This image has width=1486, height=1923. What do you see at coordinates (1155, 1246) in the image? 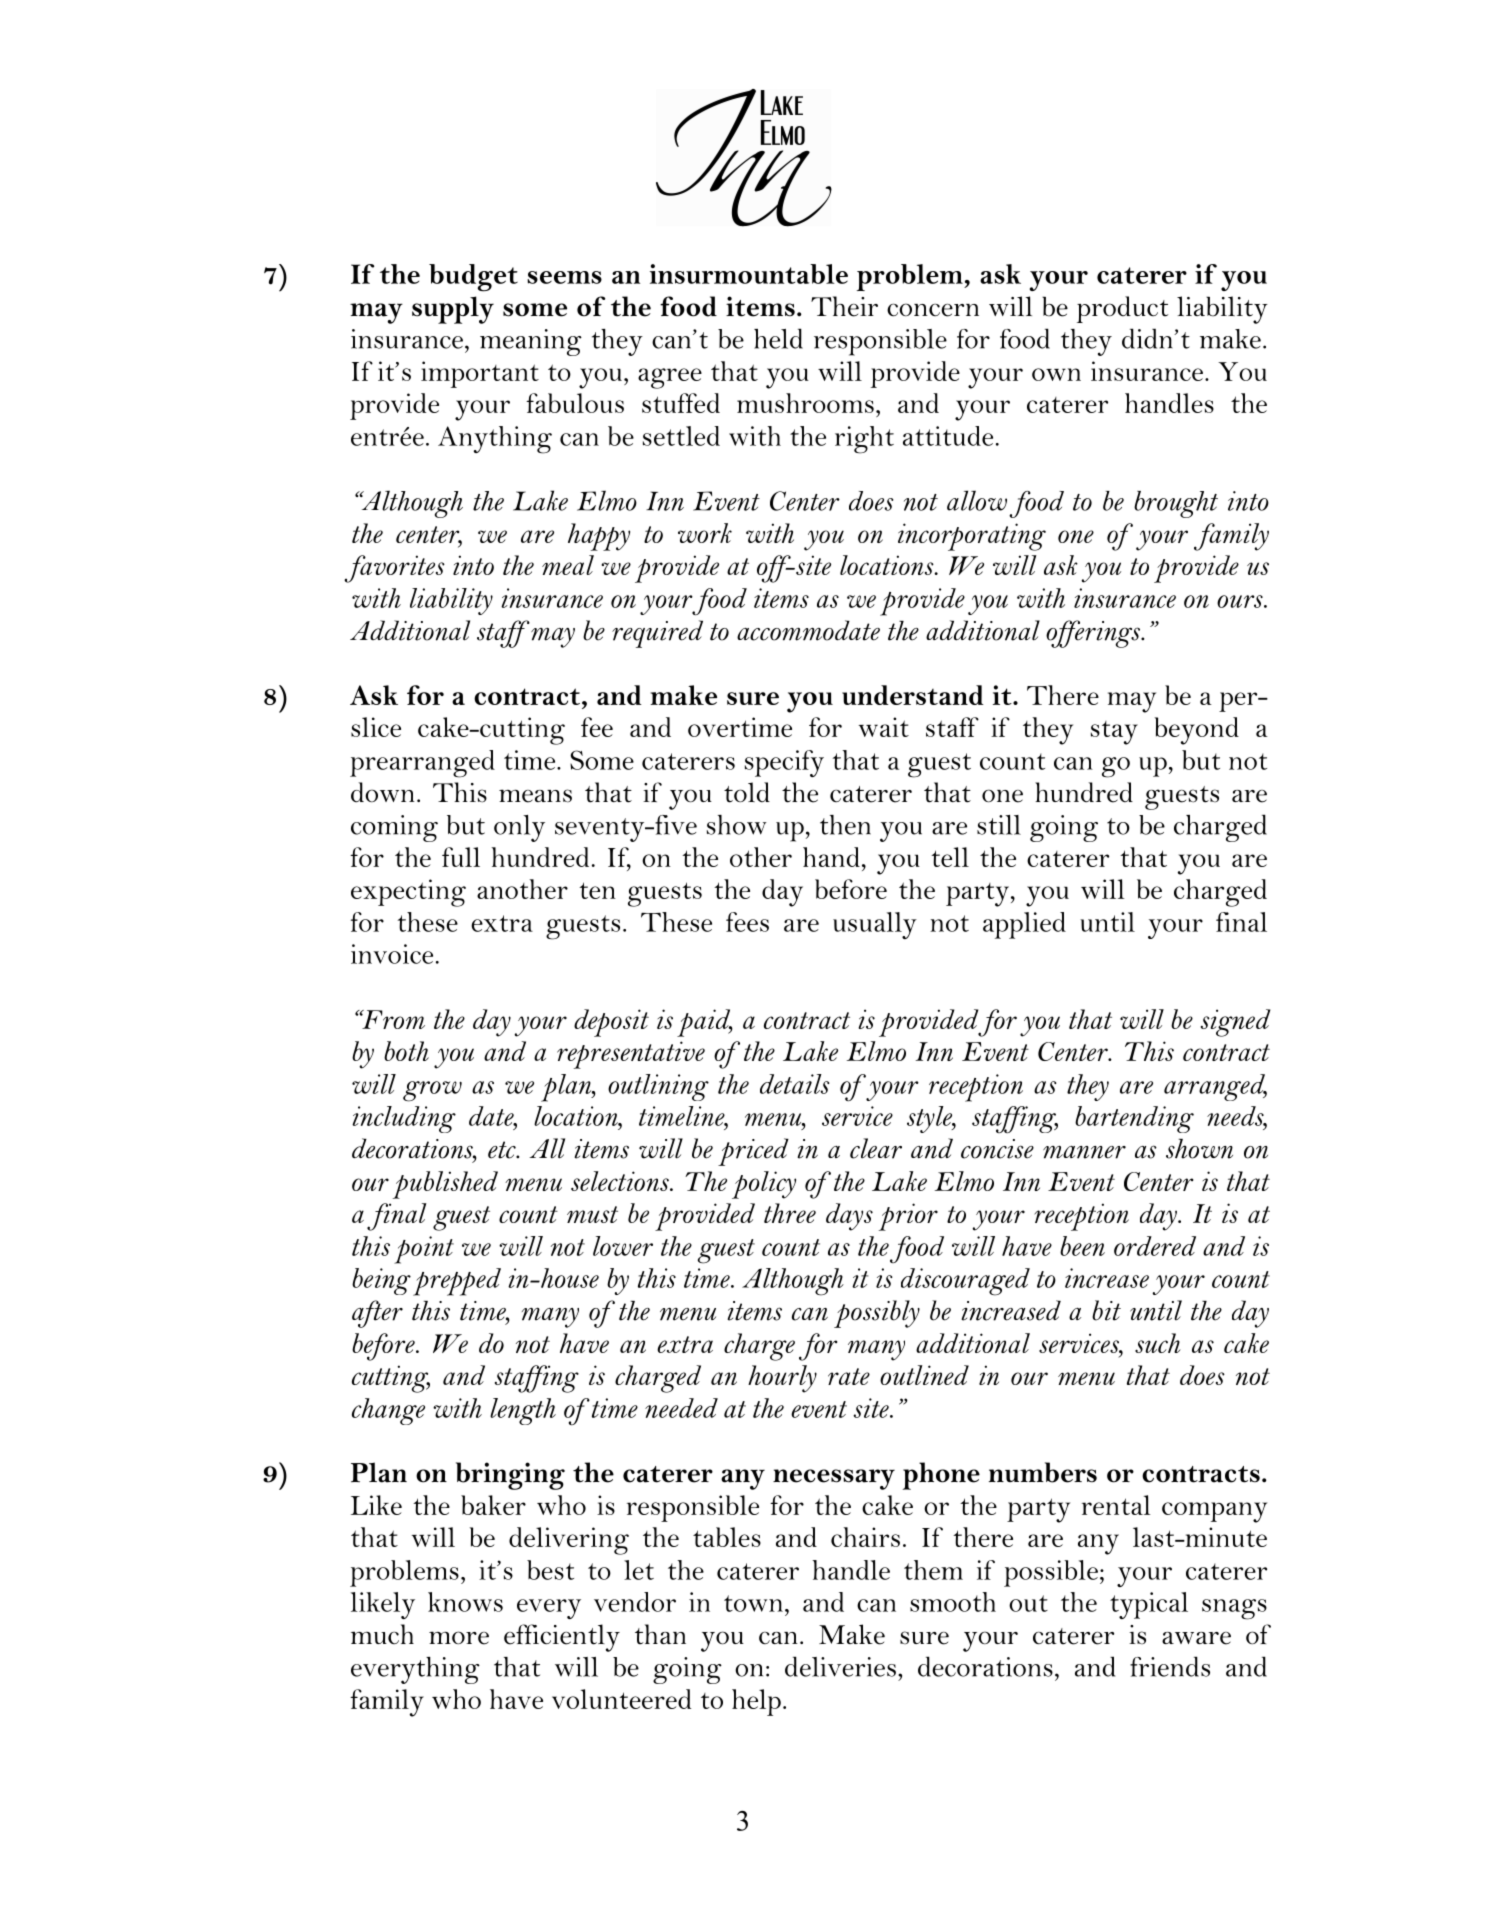
I see `ordered` at bounding box center [1155, 1246].
